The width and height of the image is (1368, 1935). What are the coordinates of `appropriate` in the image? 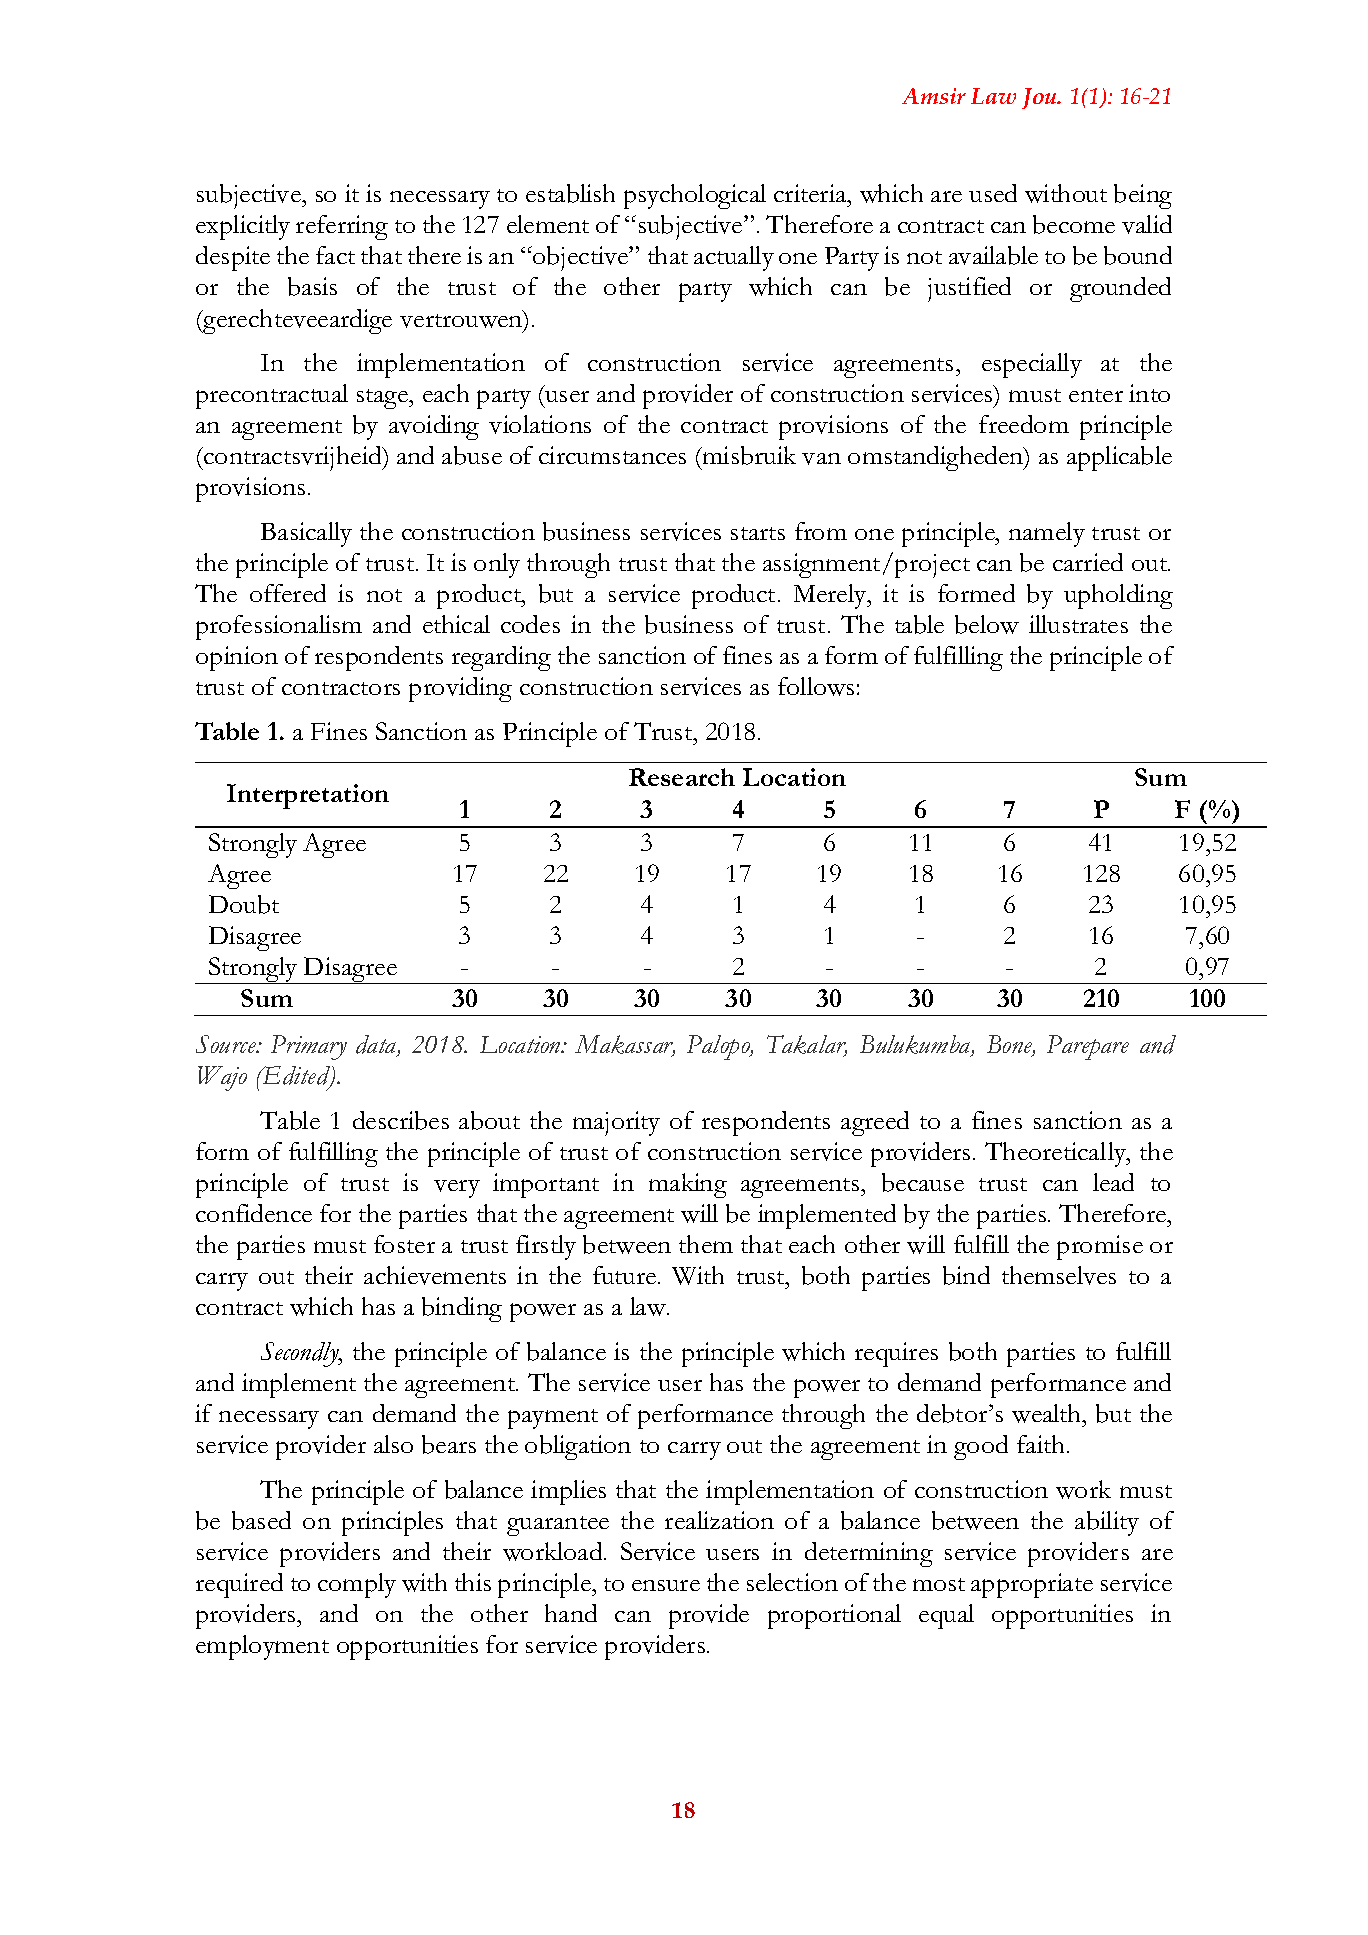 It's located at (1032, 1585).
